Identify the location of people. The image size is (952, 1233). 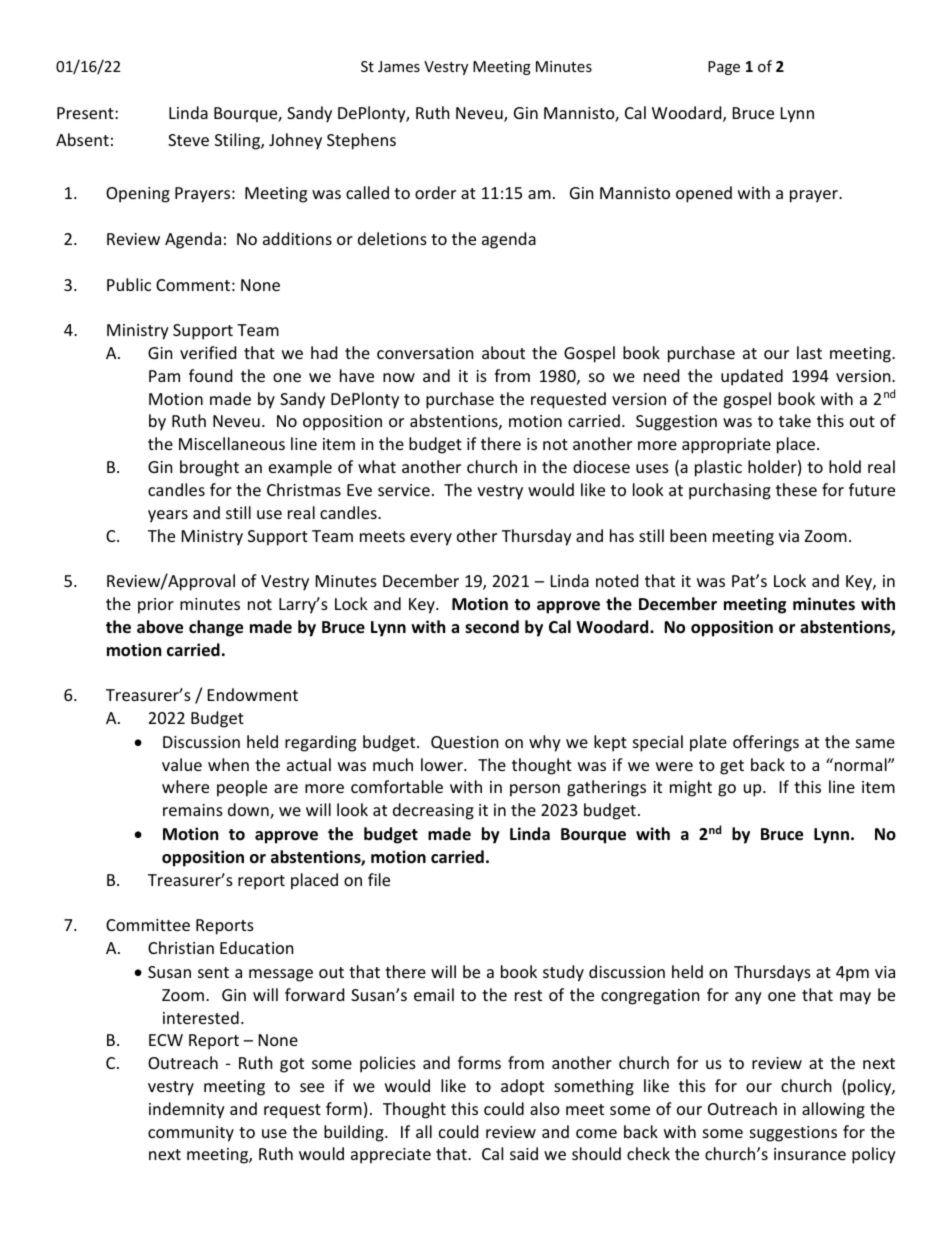
(242, 788).
